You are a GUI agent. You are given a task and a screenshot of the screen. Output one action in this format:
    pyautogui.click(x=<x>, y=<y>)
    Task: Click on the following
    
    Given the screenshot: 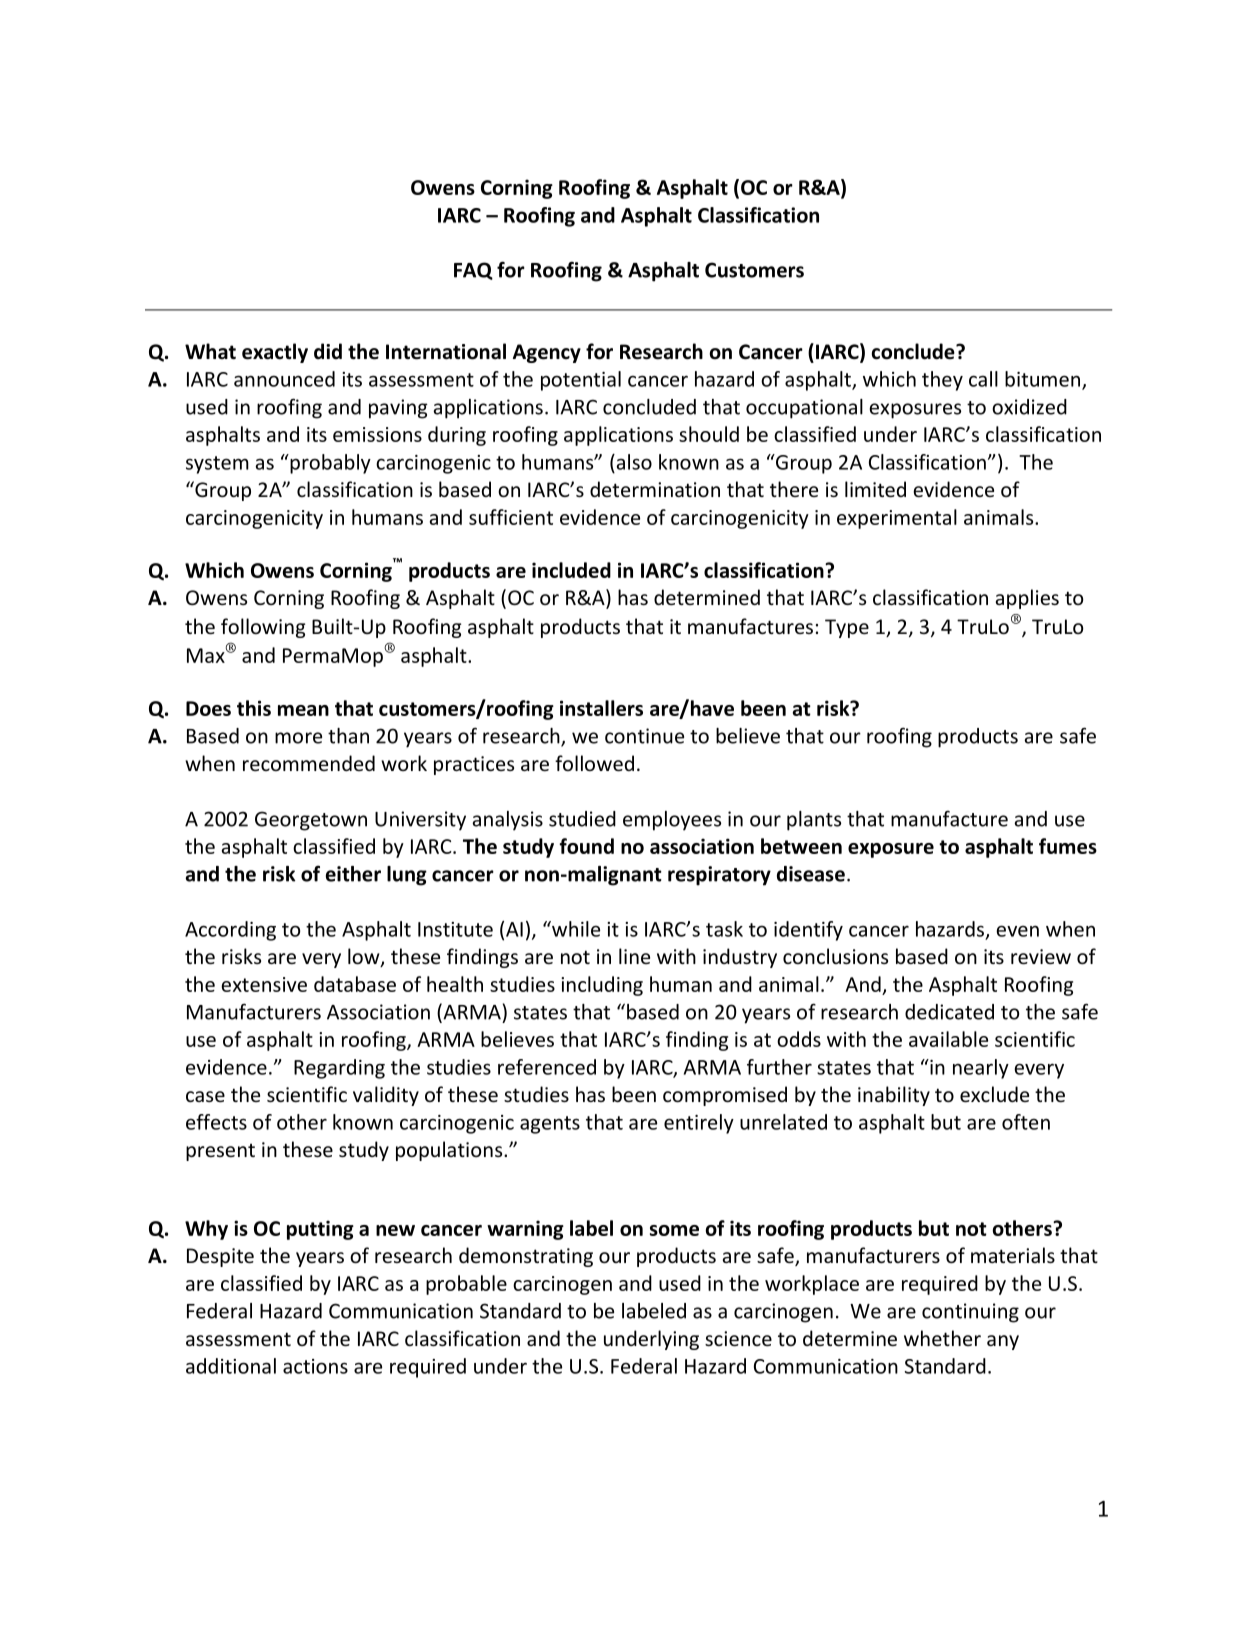 What is the action you would take?
    pyautogui.click(x=263, y=628)
